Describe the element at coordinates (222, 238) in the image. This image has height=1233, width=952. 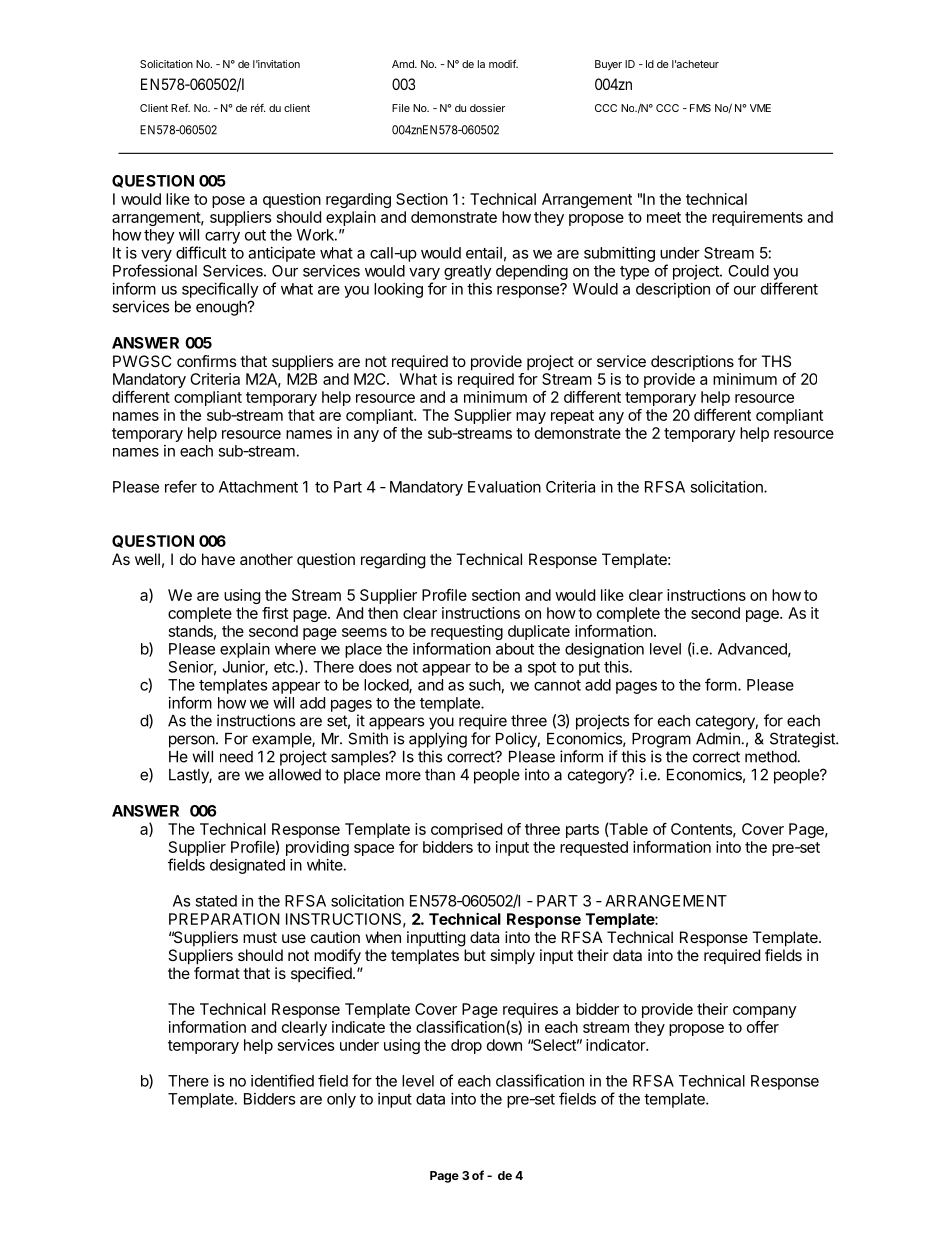
I see `carry` at that location.
